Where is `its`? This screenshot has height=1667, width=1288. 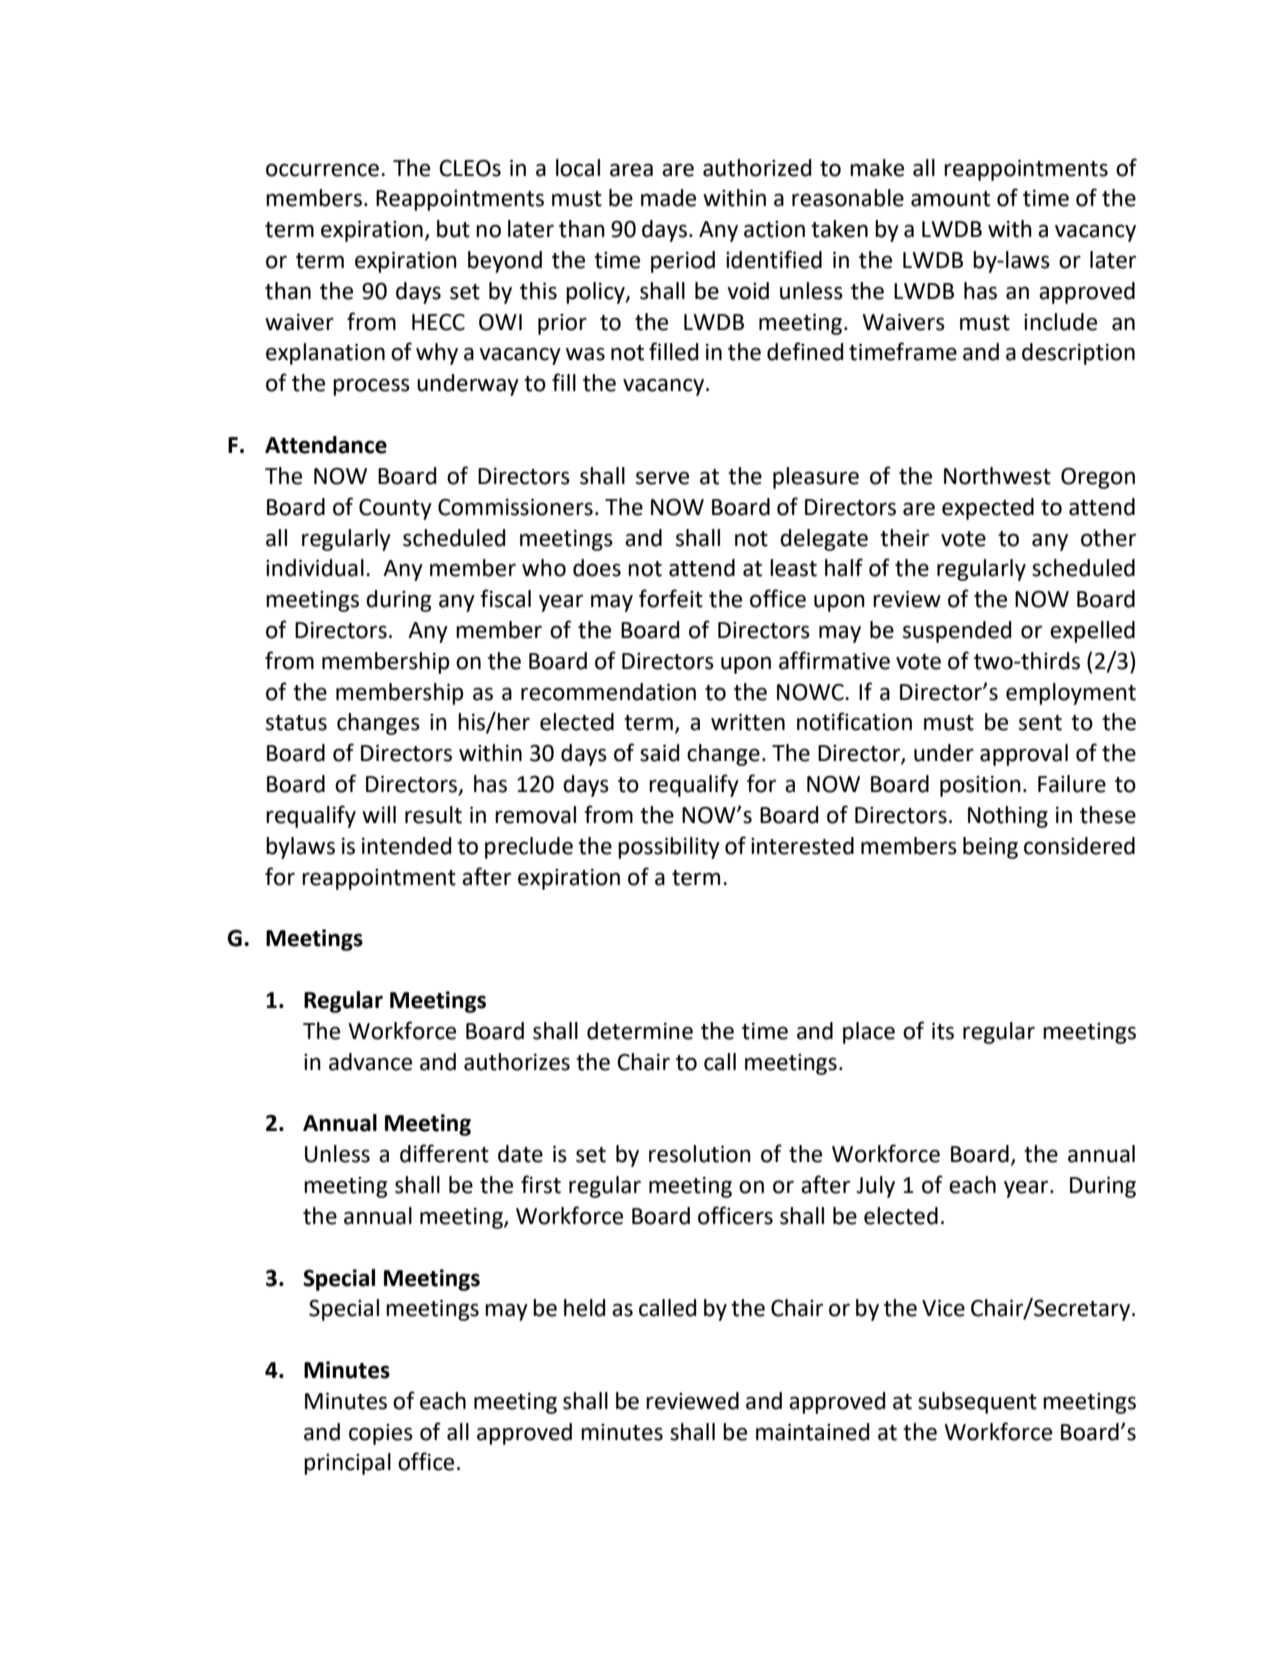
its is located at coordinates (943, 1031).
